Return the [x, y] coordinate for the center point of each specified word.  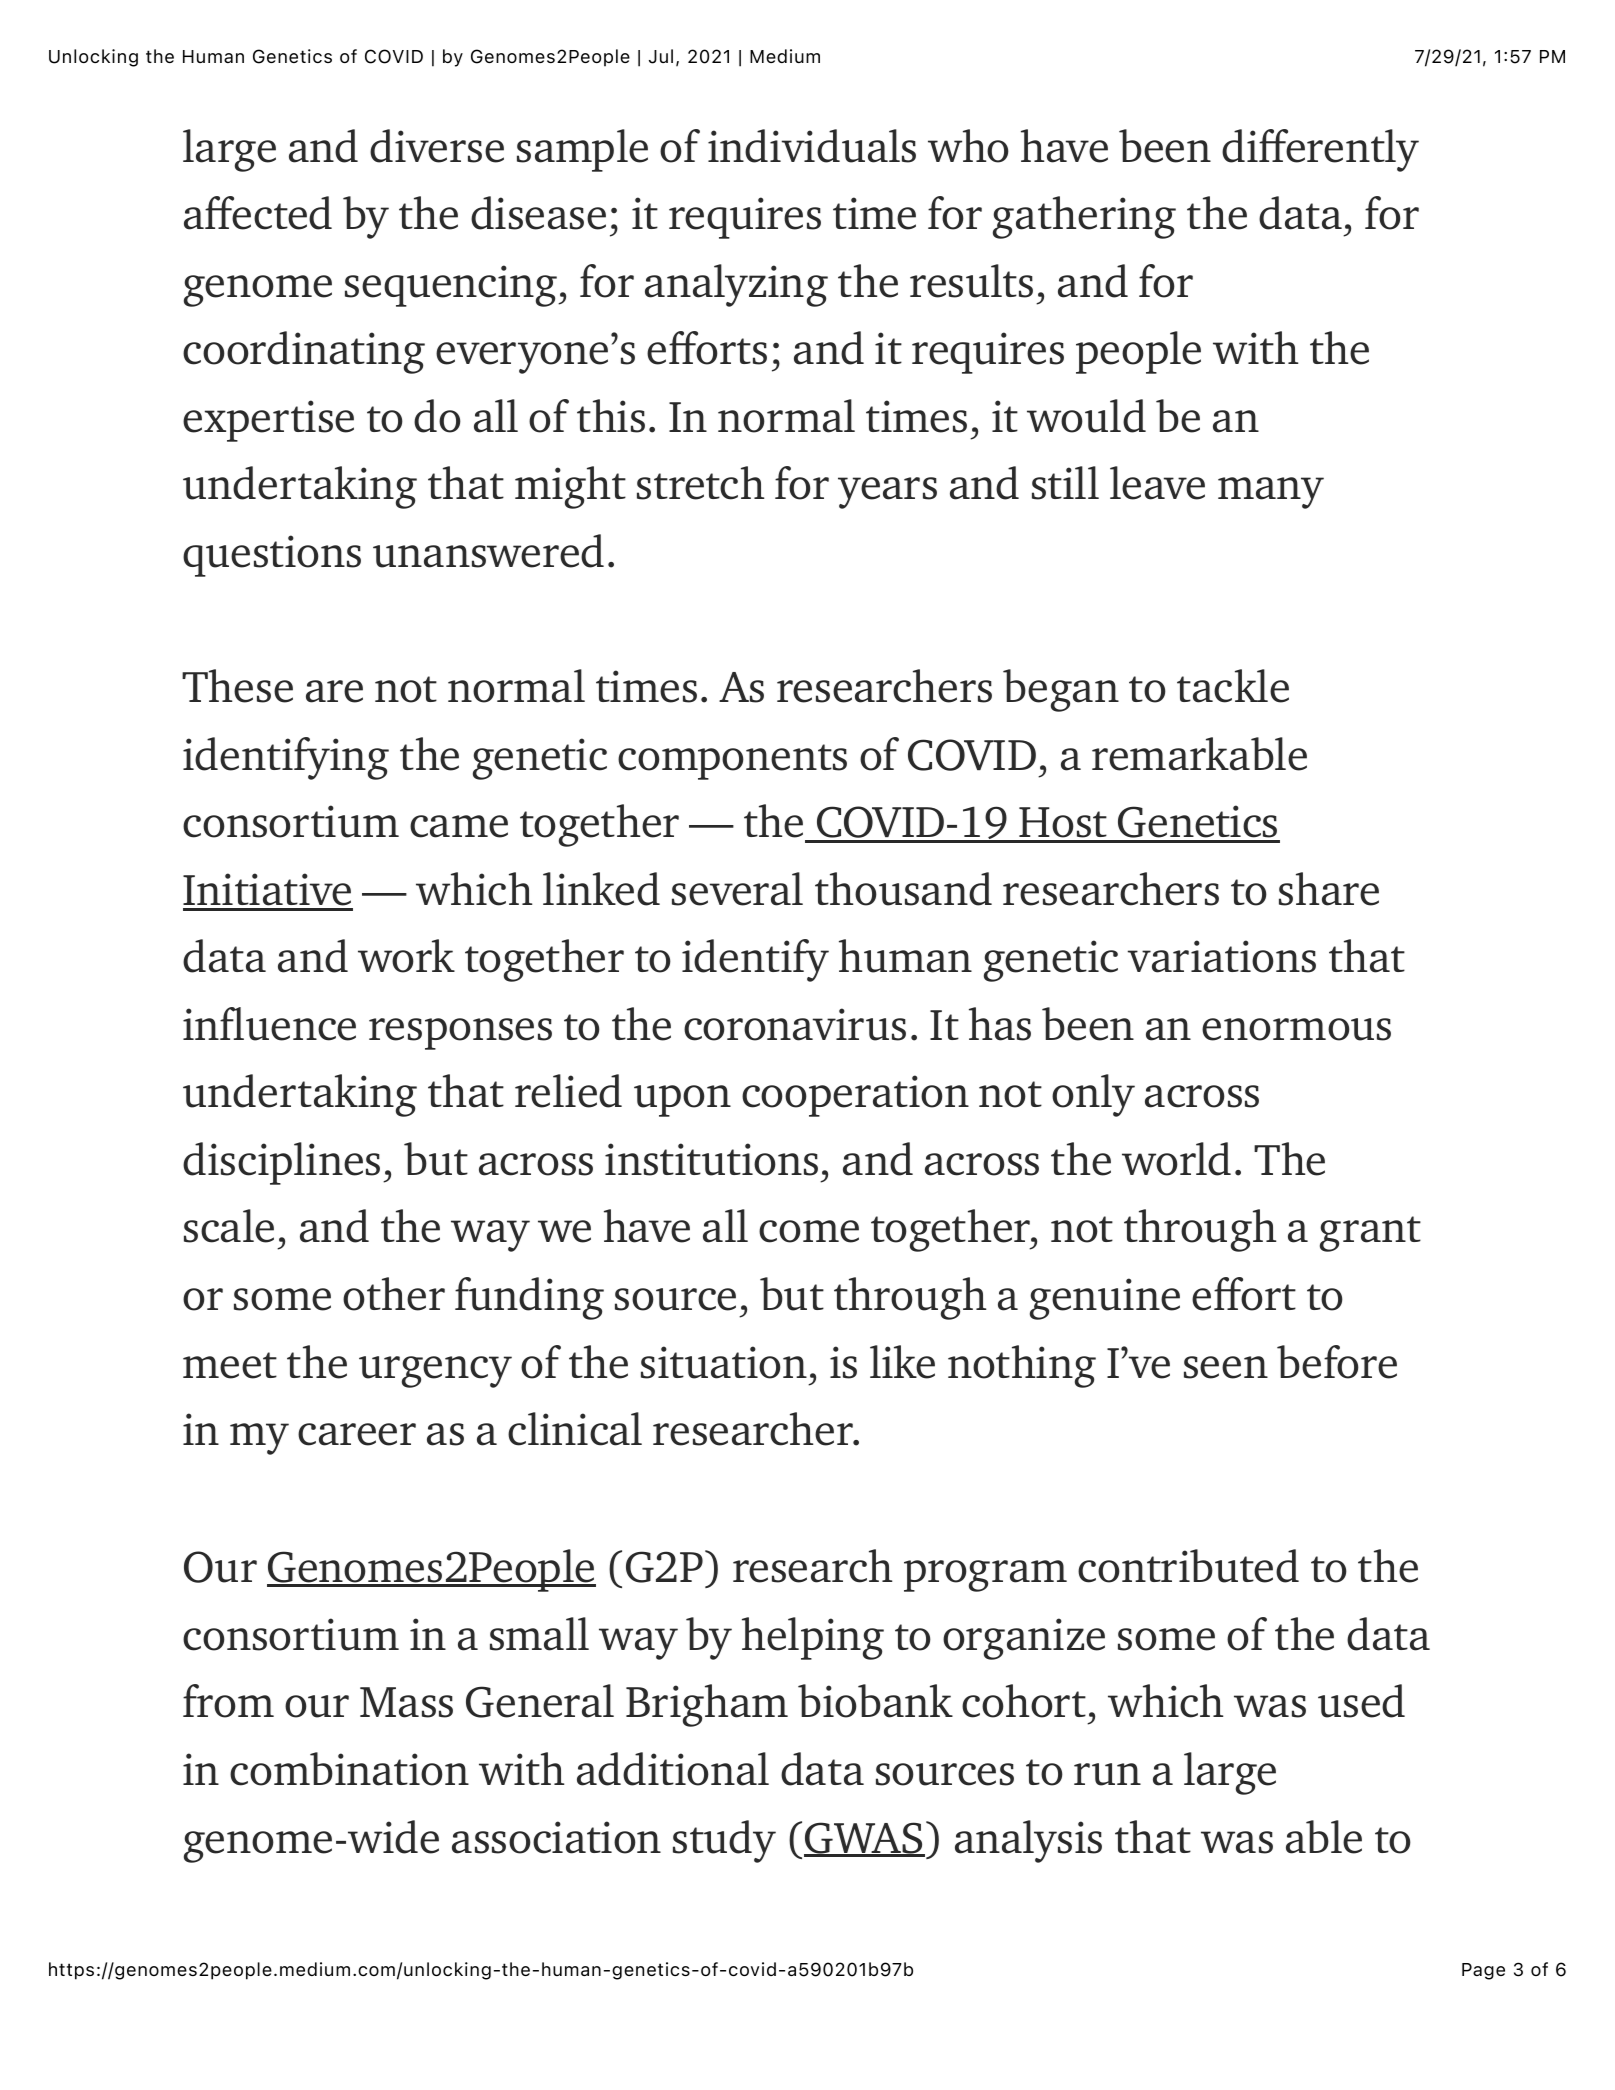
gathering [1084, 217]
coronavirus [795, 1024]
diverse [437, 146]
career [357, 1434]
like [902, 1362]
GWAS [864, 1839]
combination [349, 1769]
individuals [812, 146]
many [1271, 493]
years [887, 493]
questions [272, 556]
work [406, 956]
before [1337, 1362]
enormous [1296, 1029]
